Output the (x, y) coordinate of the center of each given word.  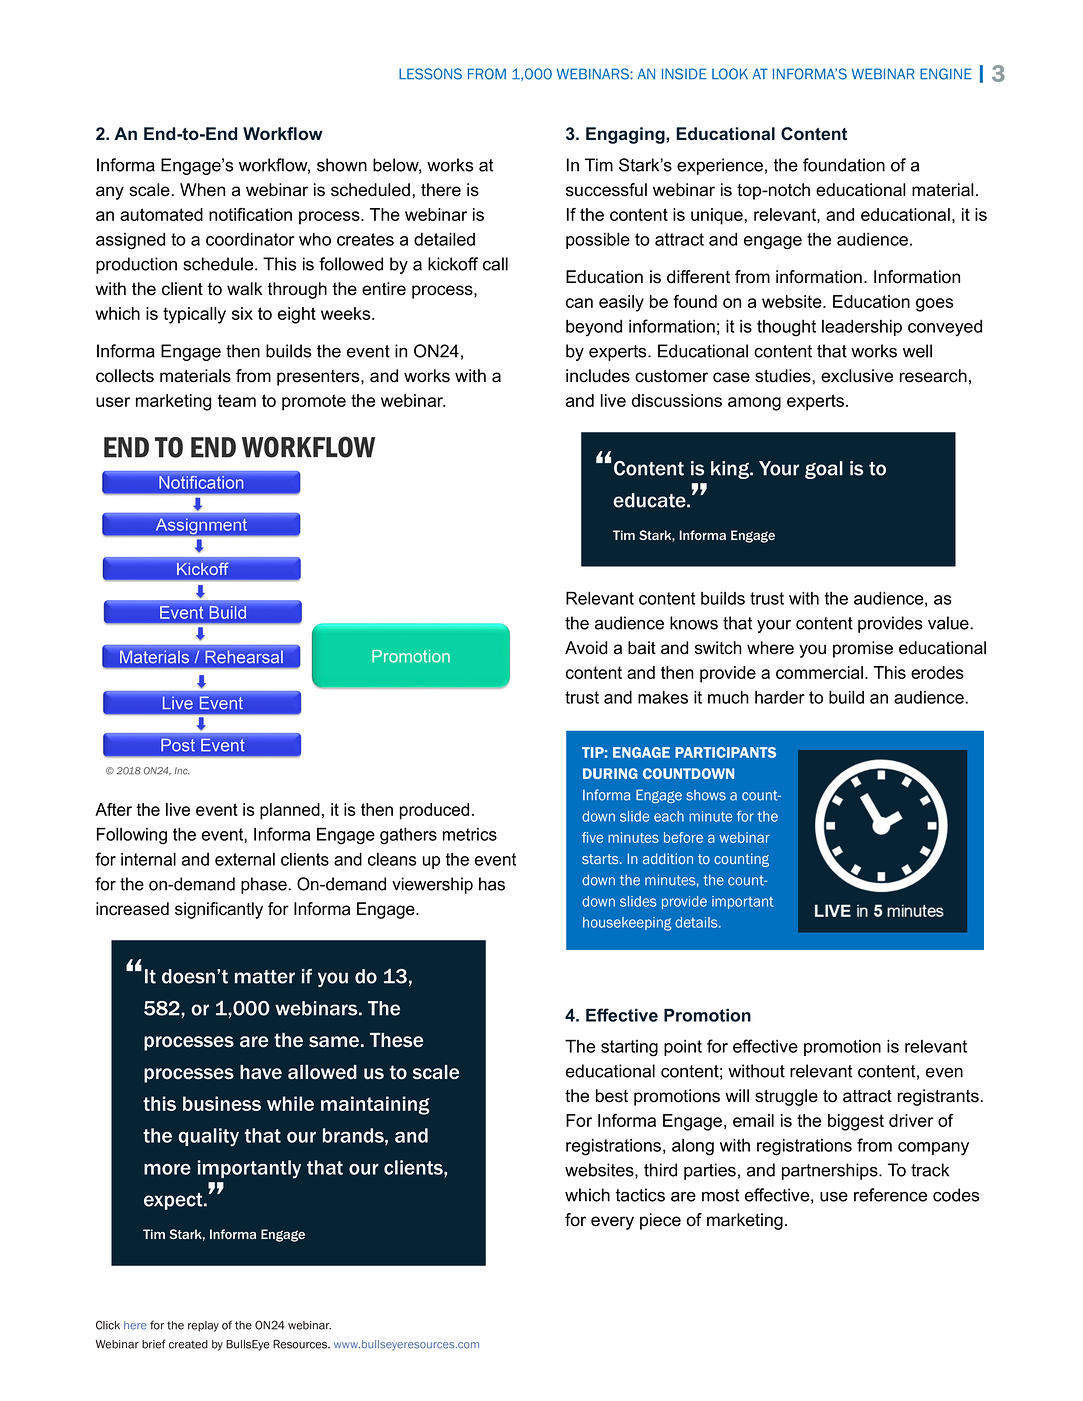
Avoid (586, 648)
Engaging (626, 135)
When (202, 190)
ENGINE (946, 74)
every (612, 1223)
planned (290, 811)
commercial (819, 672)
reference (890, 1195)
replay (203, 1326)
